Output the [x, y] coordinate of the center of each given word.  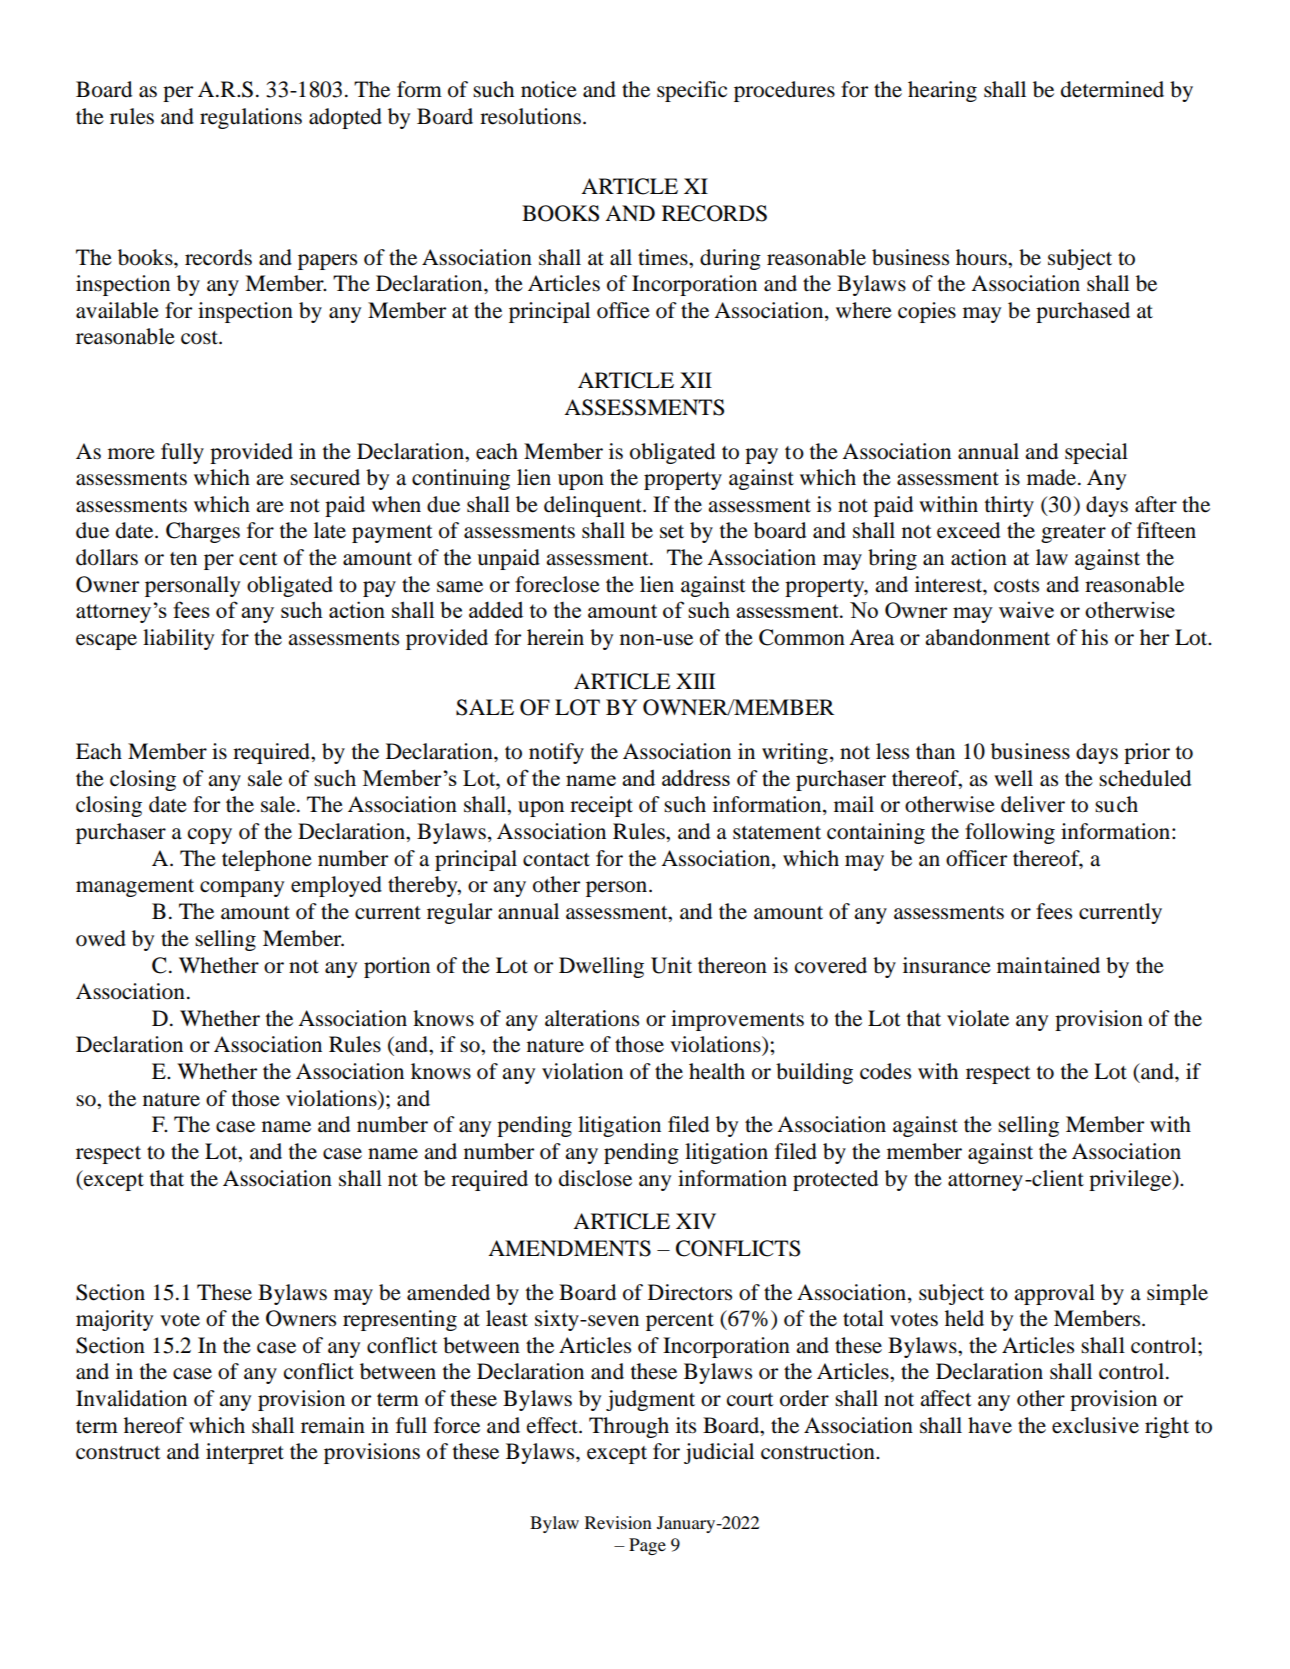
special [1096, 453]
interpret [245, 1453]
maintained [1048, 965]
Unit [671, 965]
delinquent [594, 506]
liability [178, 639]
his [1094, 637]
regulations [251, 118]
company [242, 889]
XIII [695, 681]
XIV [696, 1221]
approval [1054, 1294]
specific [692, 91]
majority [114, 1320]
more [131, 454]
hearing [942, 91]
